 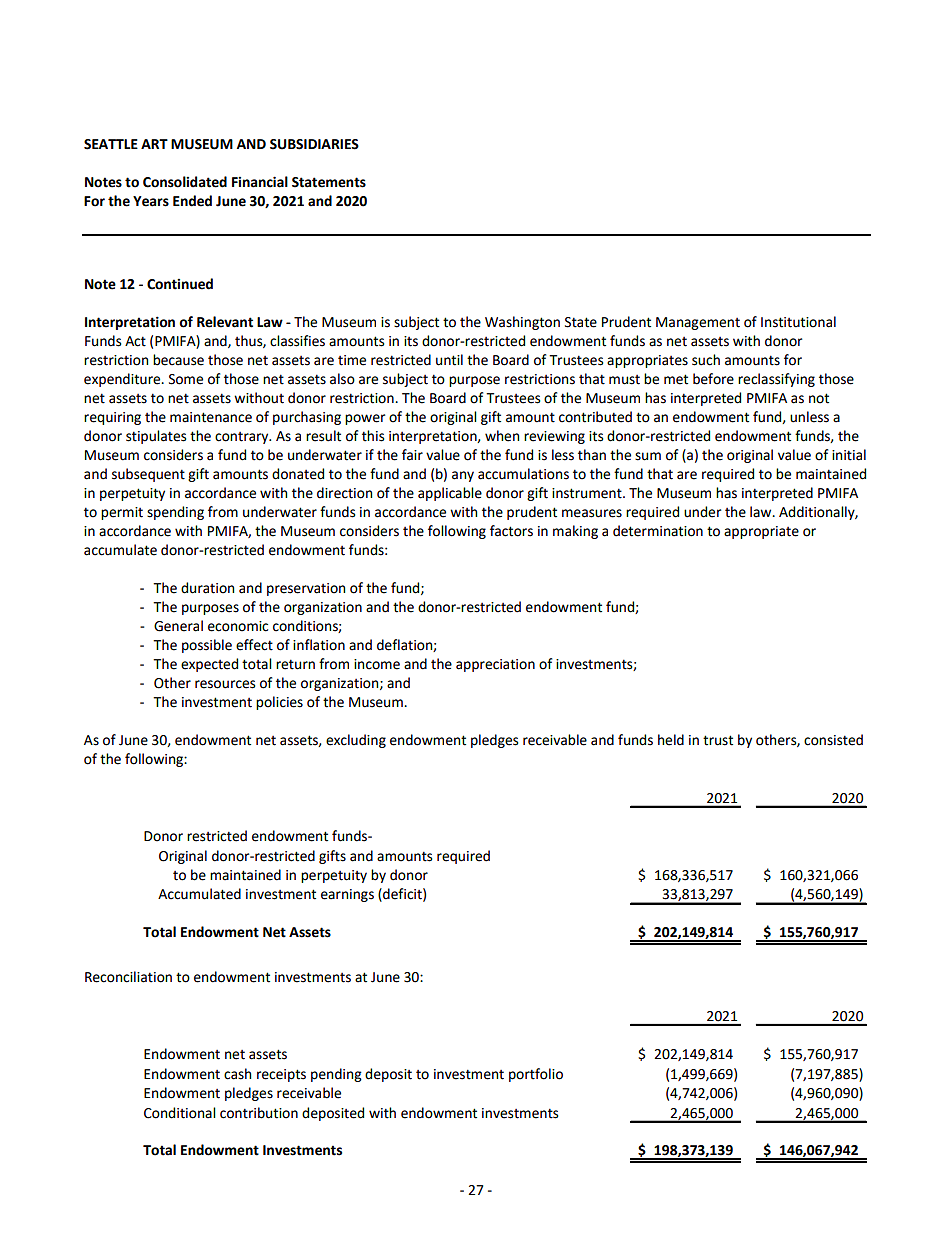 What do you see at coordinates (849, 455) in the image?
I see `initial` at bounding box center [849, 455].
